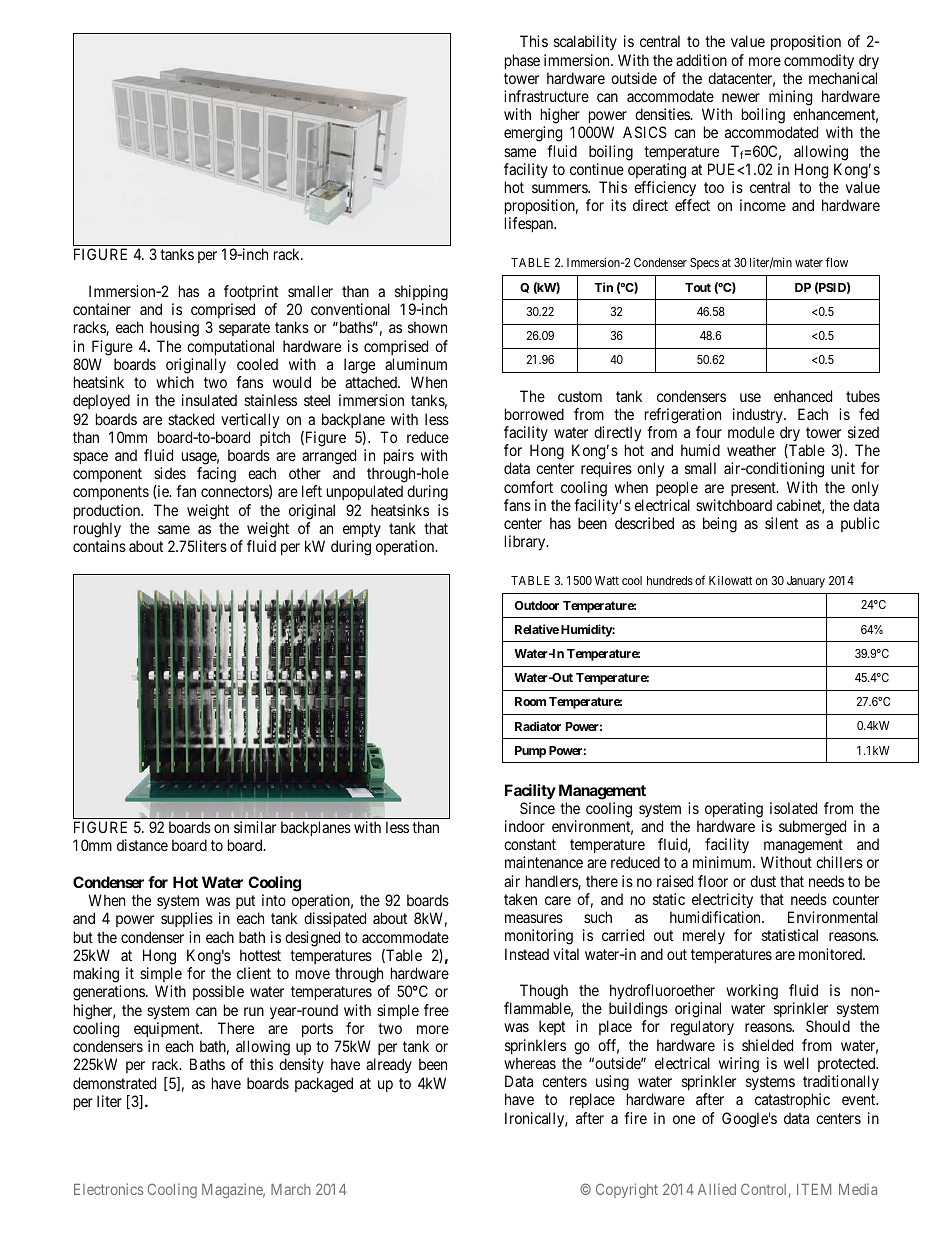 This page has width=952, height=1233. I want to click on footprint, so click(251, 292).
